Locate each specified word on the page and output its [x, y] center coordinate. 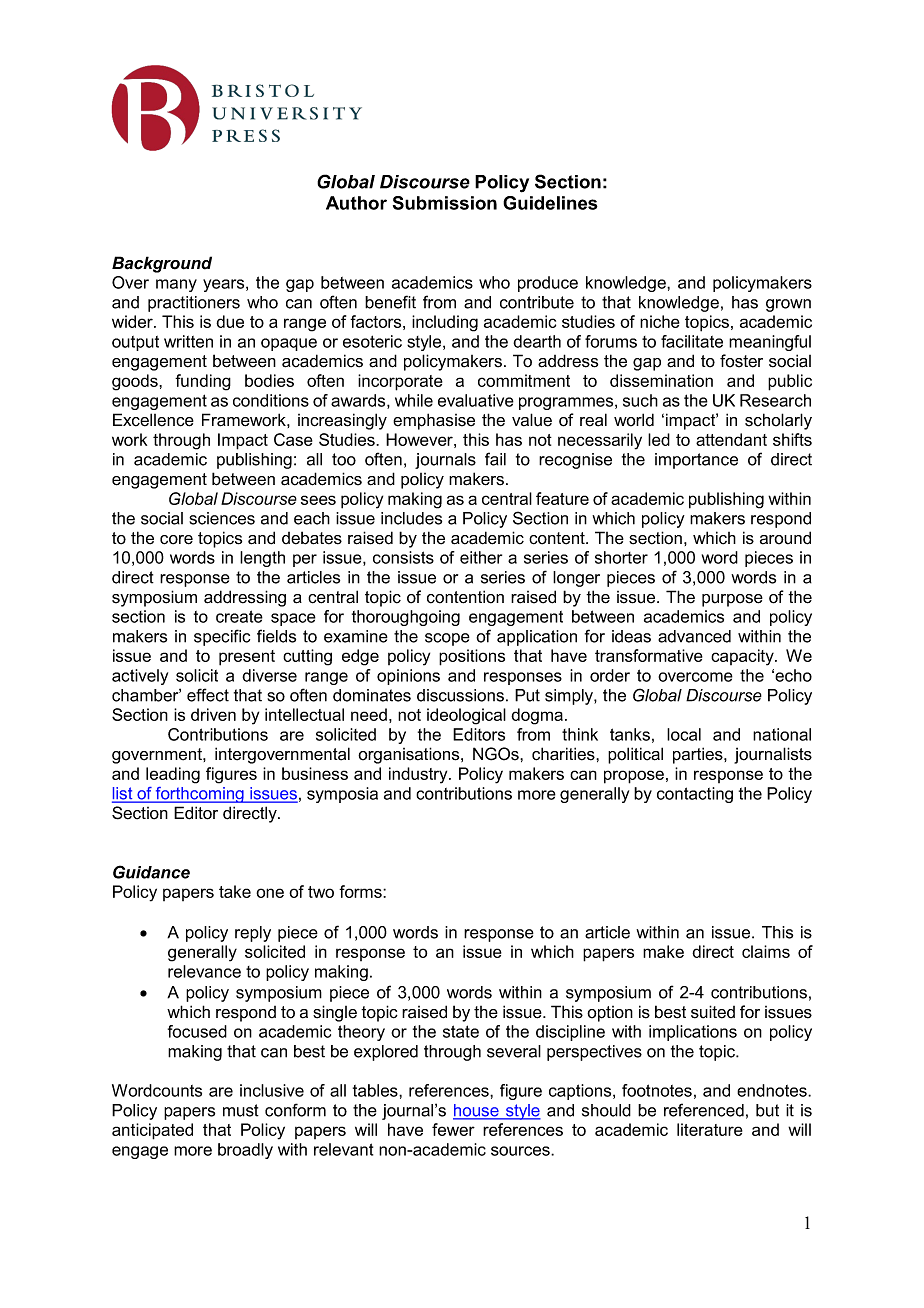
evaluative [476, 400]
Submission [445, 203]
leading [173, 775]
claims [766, 951]
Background [162, 264]
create [239, 616]
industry [419, 775]
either [481, 557]
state [461, 1031]
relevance [204, 971]
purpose [732, 600]
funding [203, 382]
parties [699, 755]
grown [788, 305]
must [241, 1110]
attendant [731, 439]
